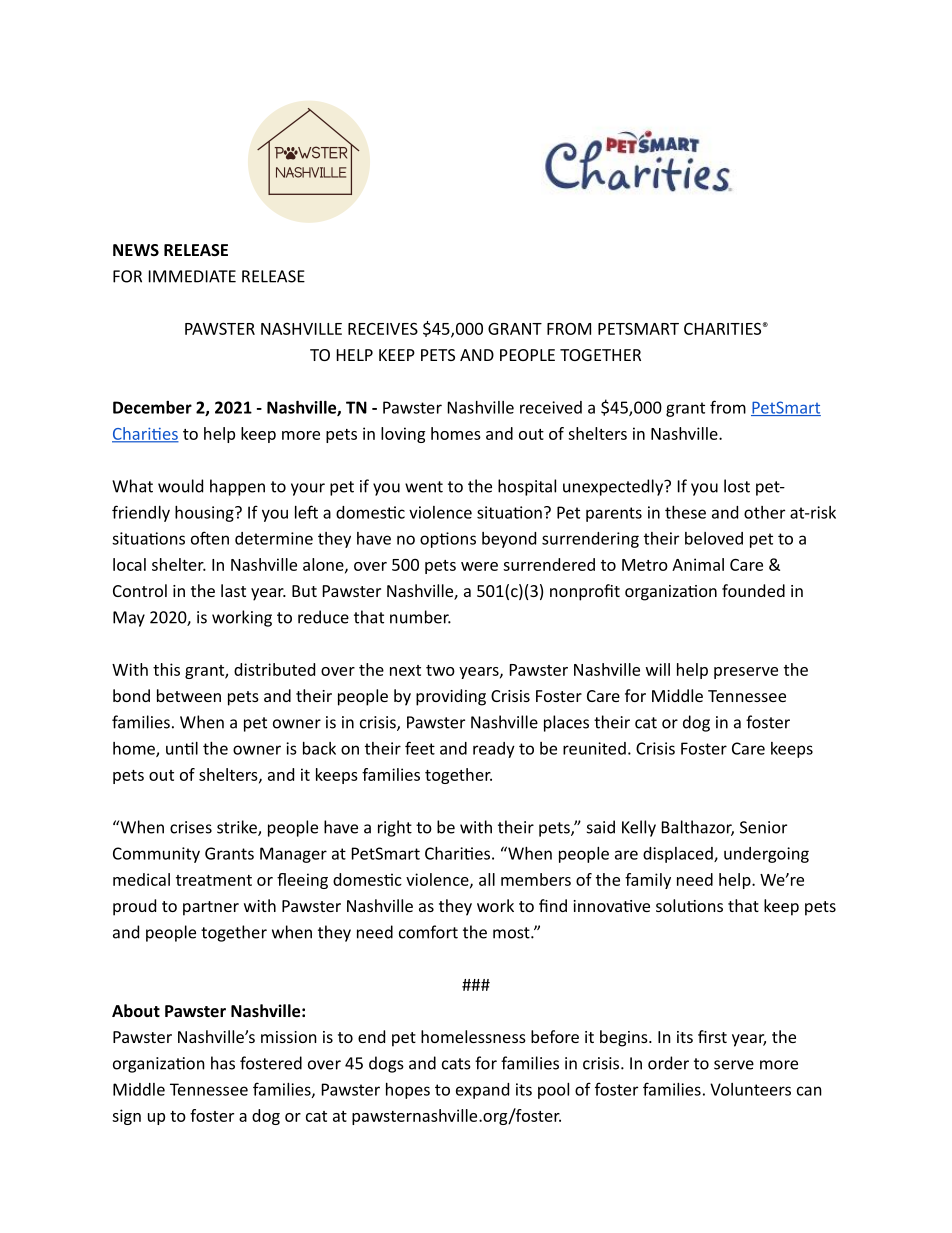  What do you see at coordinates (192, 276) in the image?
I see `IMMEDIATE` at bounding box center [192, 276].
